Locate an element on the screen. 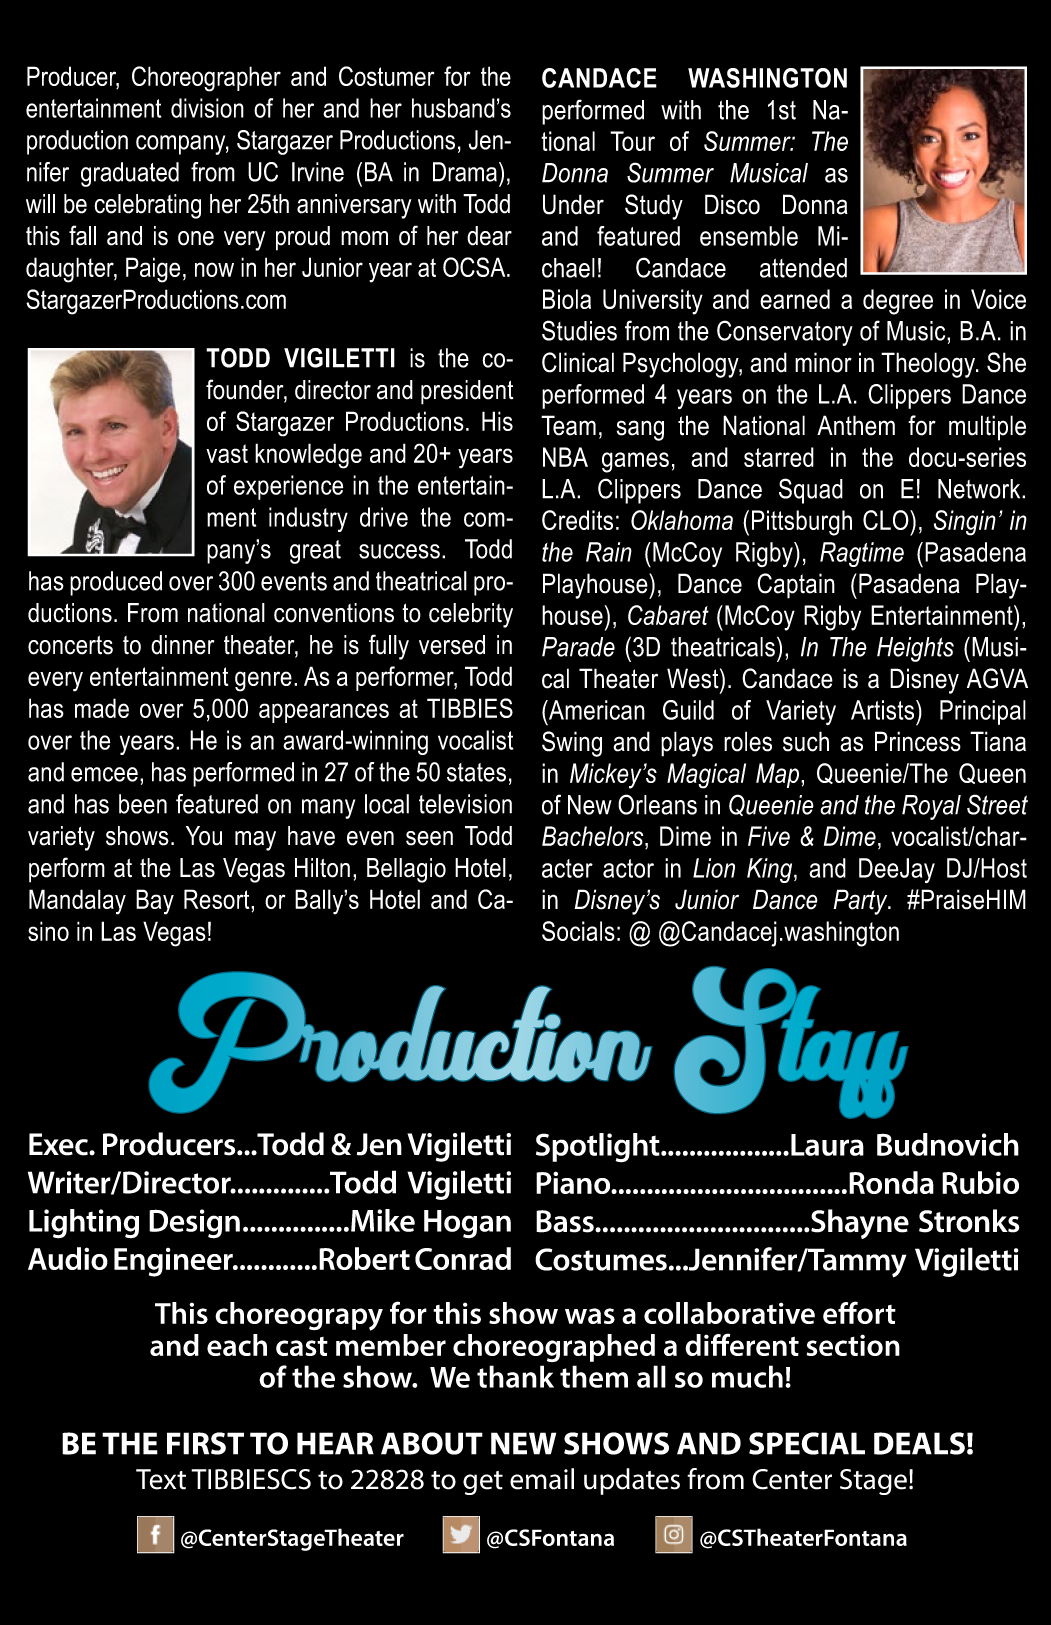 The height and width of the screenshot is (1625, 1051). DEALS is located at coordinates (919, 1443).
